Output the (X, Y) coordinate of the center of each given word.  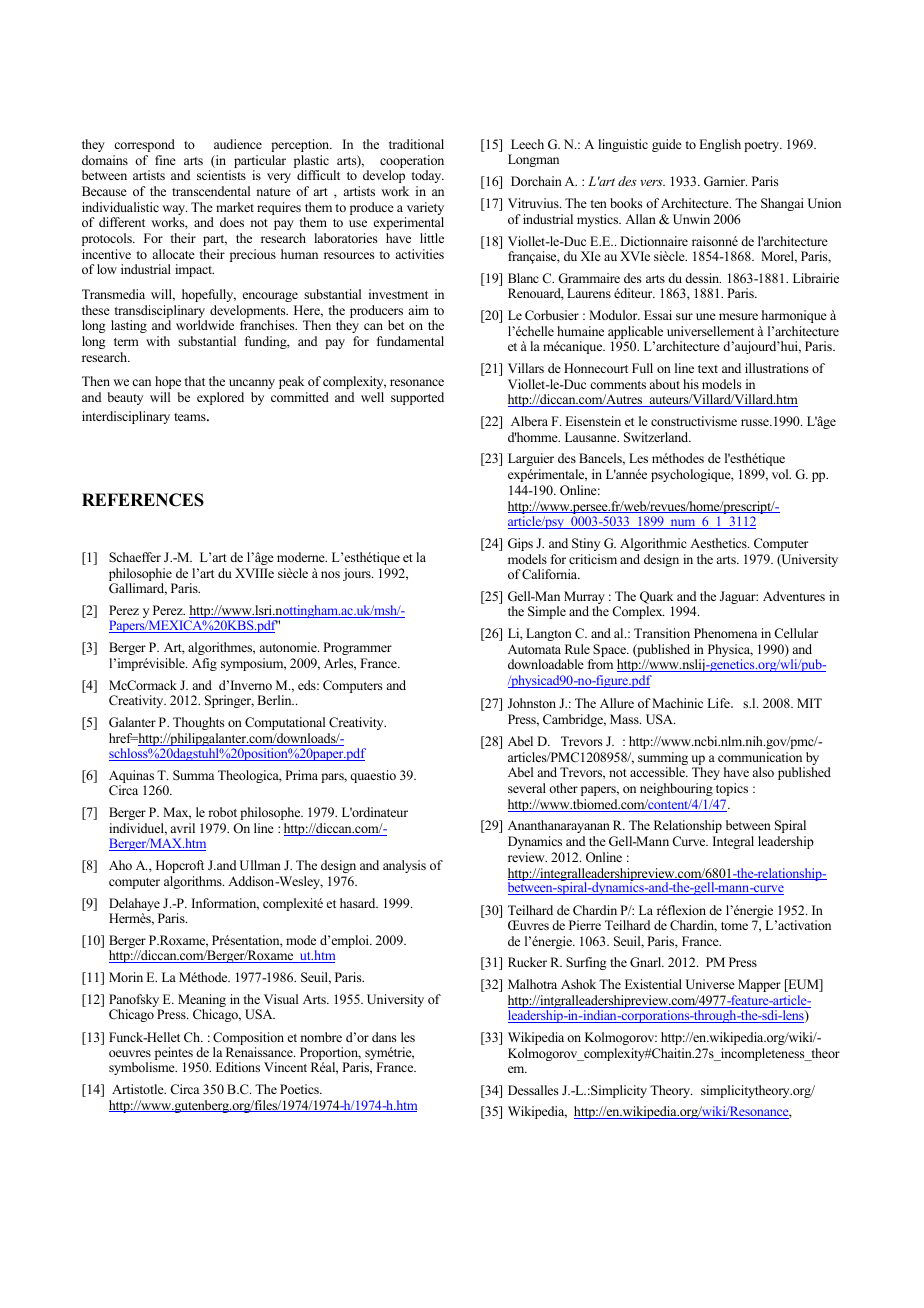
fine (165, 160)
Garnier (725, 181)
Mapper (759, 985)
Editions (238, 1067)
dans (384, 1037)
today (428, 176)
